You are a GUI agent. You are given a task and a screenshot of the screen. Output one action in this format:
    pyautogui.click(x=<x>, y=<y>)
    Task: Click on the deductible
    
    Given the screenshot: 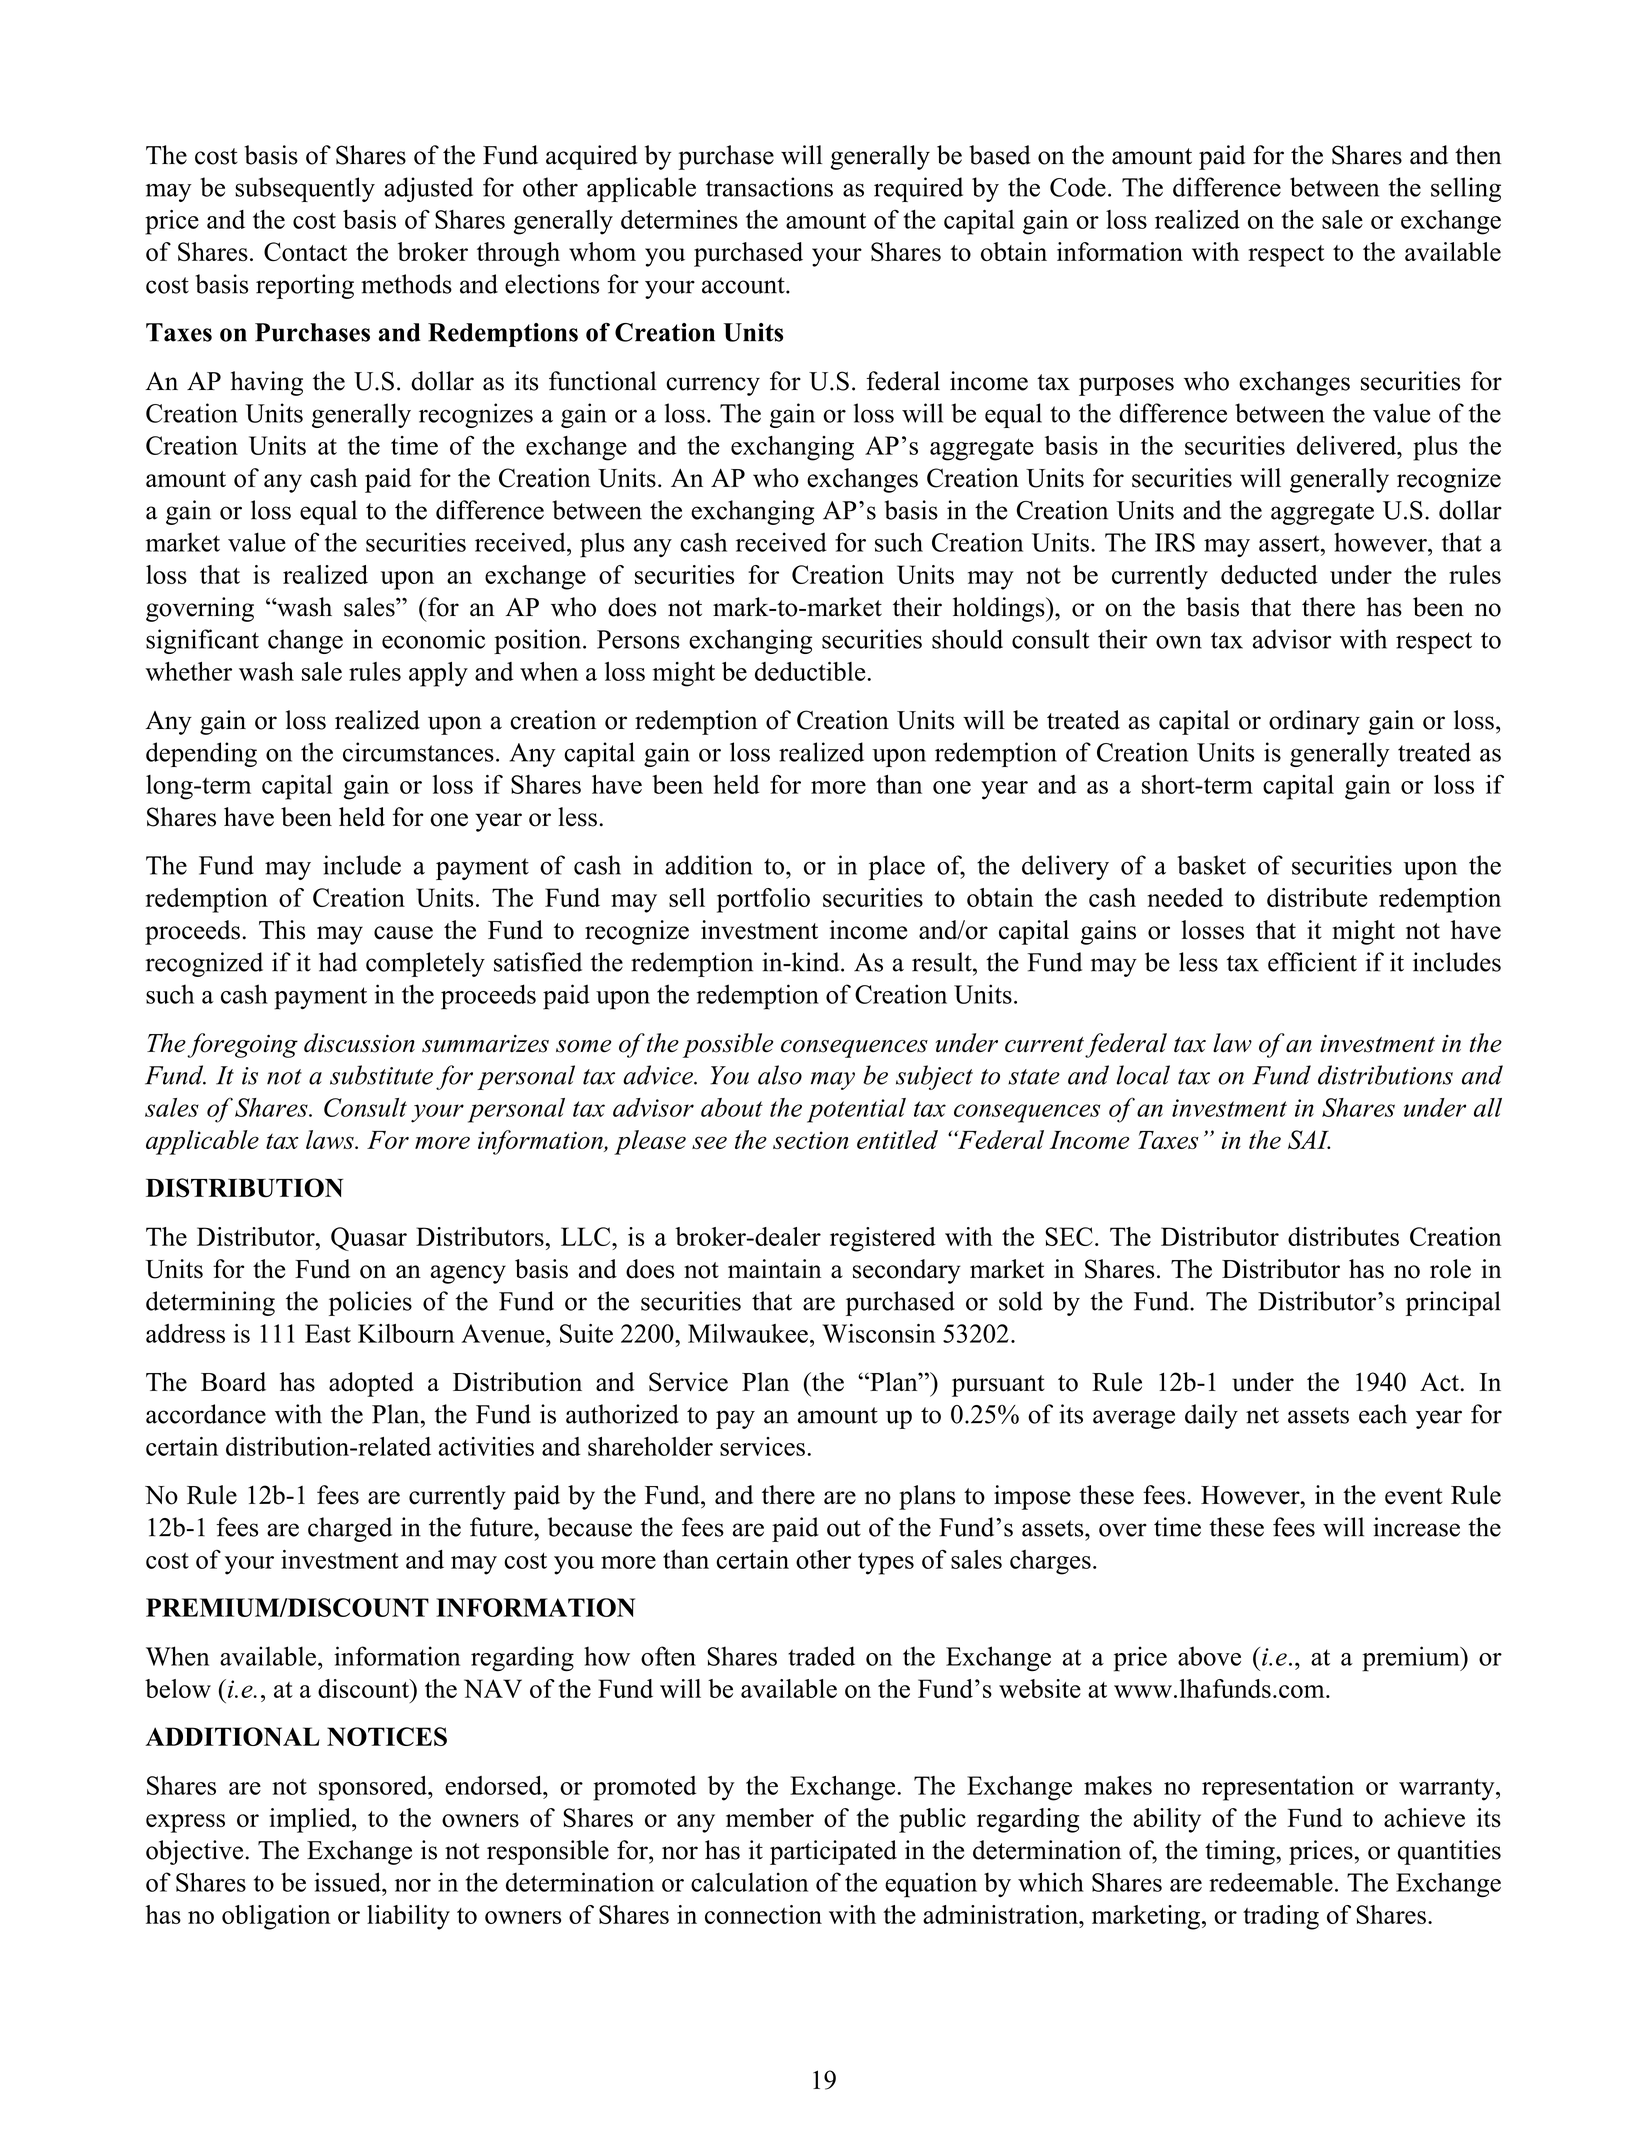 What is the action you would take?
    pyautogui.click(x=811, y=671)
